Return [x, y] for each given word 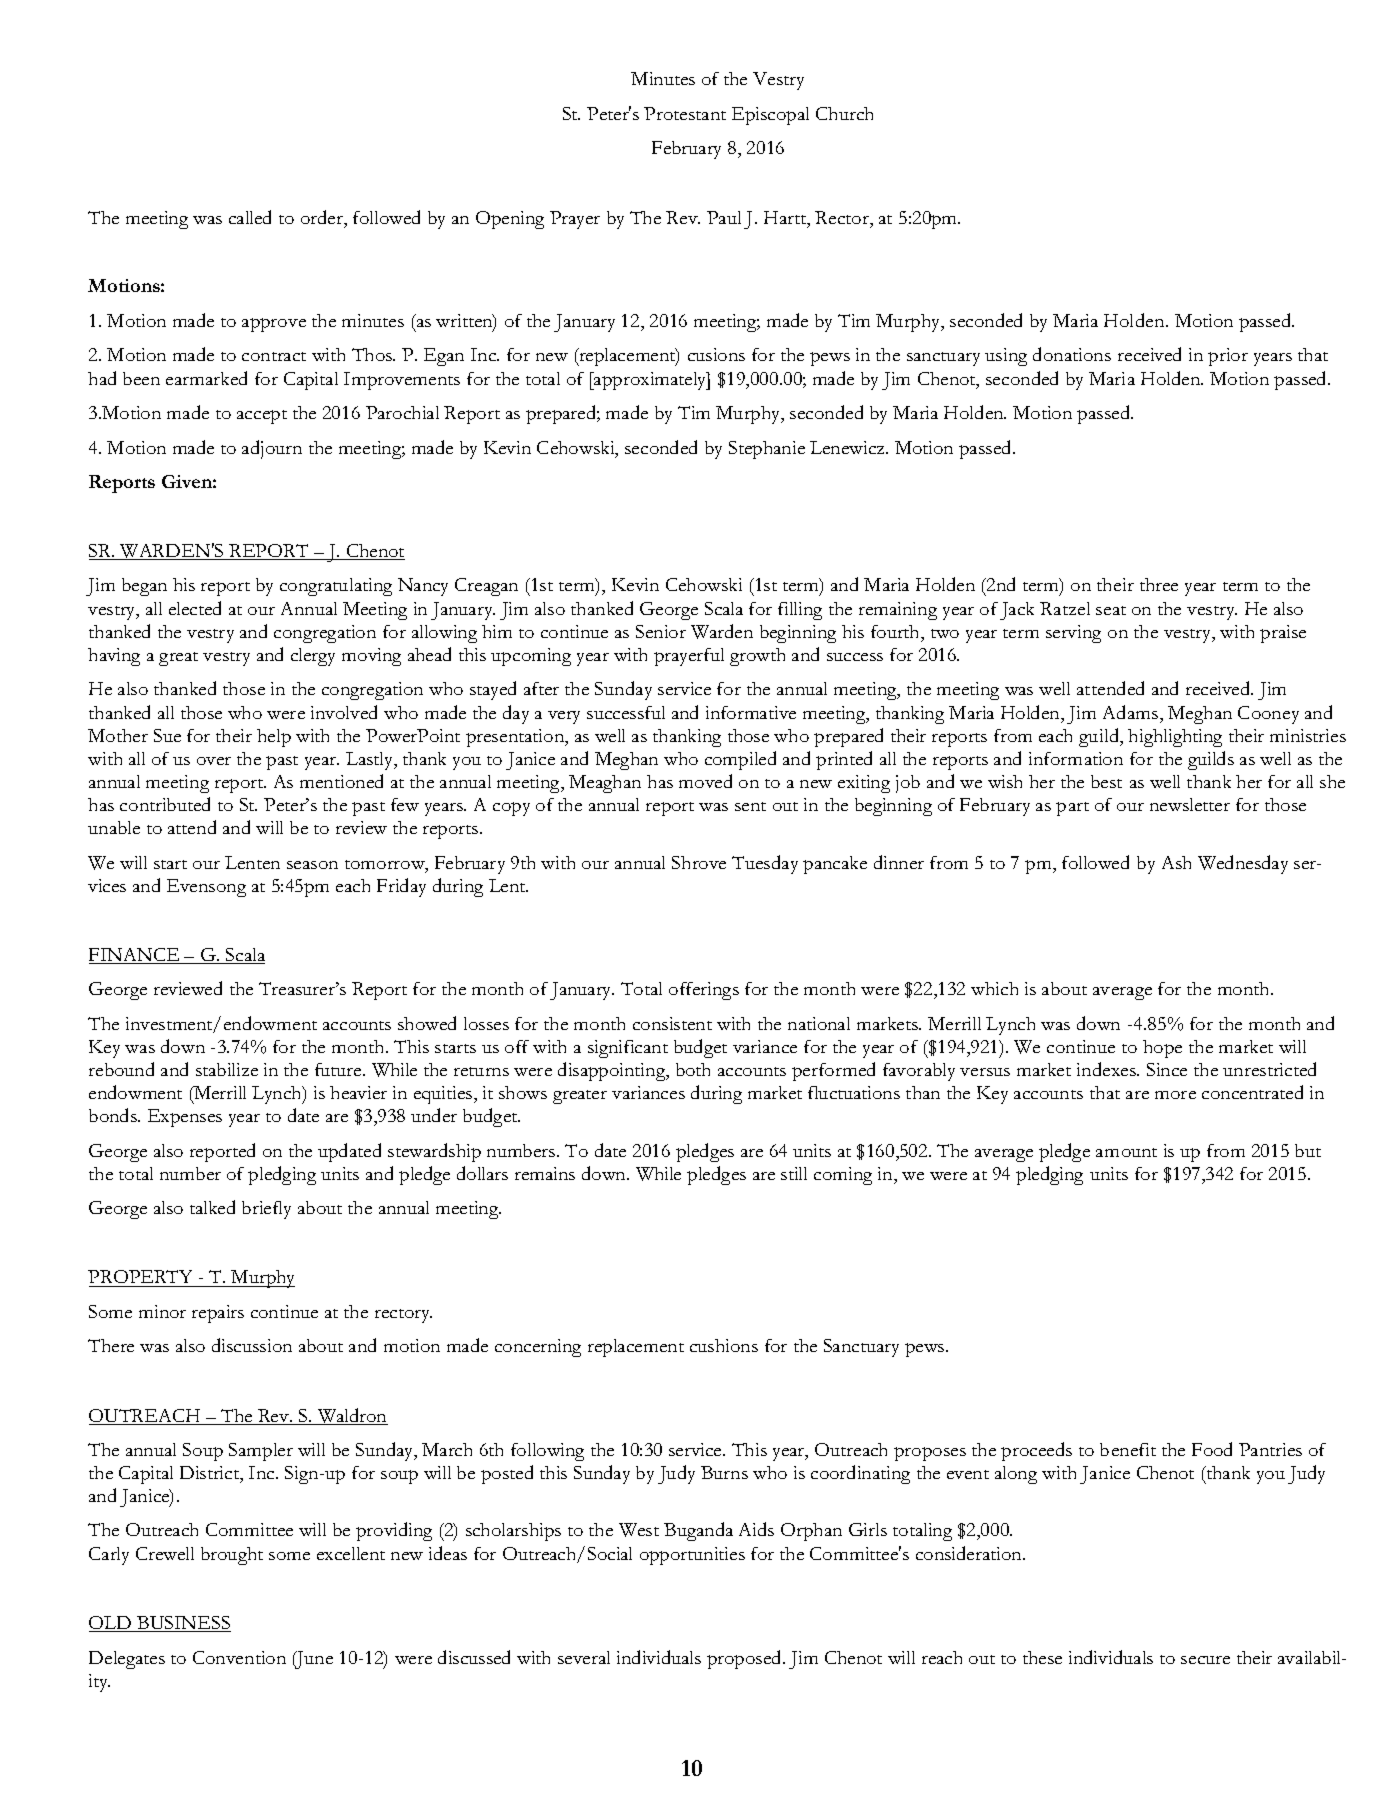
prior [1228, 357]
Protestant [685, 113]
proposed [745, 1659]
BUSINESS [183, 1624]
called [250, 217]
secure [1205, 1660]
